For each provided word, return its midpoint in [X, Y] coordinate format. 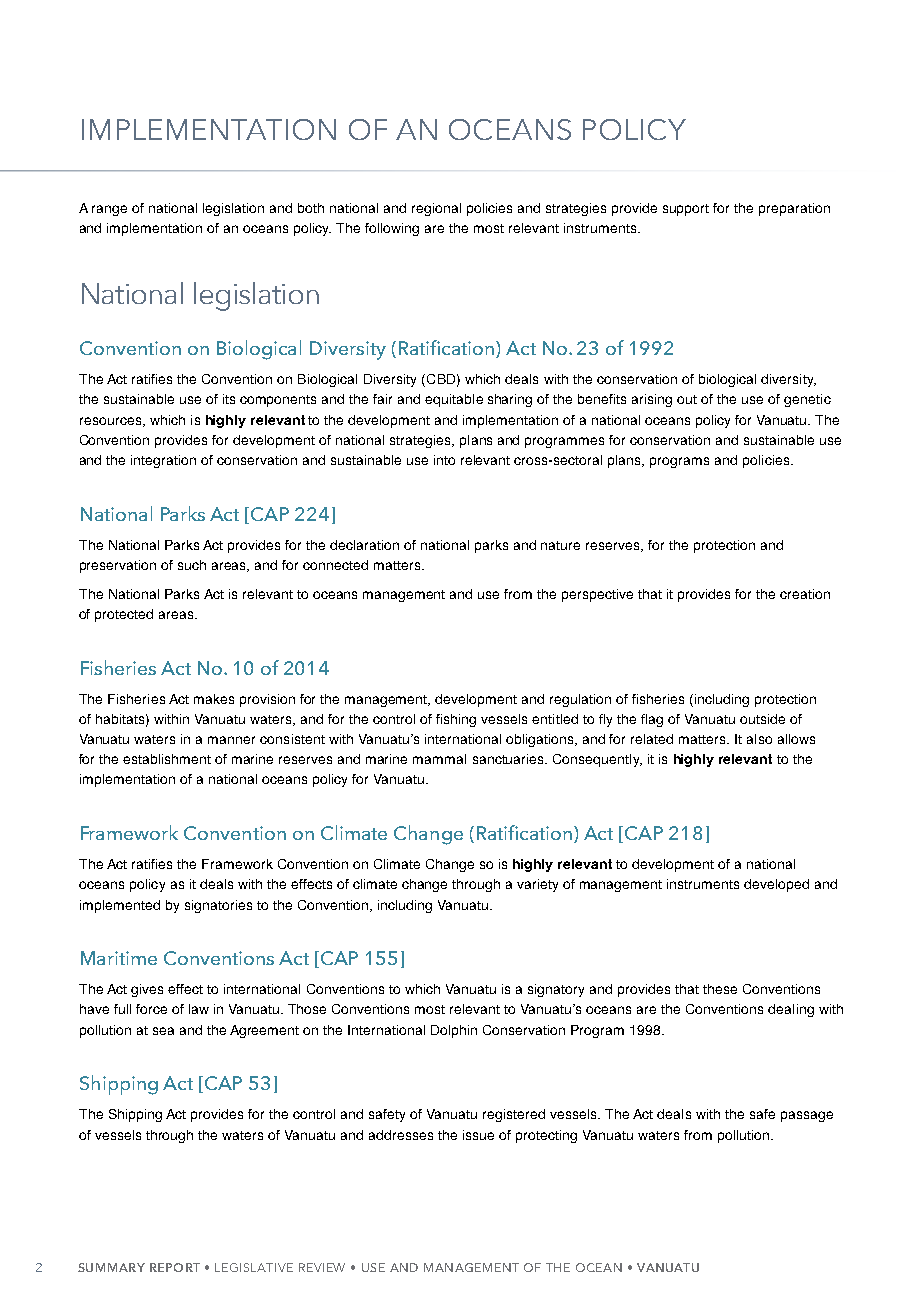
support [686, 210]
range [109, 210]
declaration [364, 545]
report [175, 1267]
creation [805, 594]
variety [537, 885]
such [192, 565]
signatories [218, 906]
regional [436, 209]
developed [776, 885]
